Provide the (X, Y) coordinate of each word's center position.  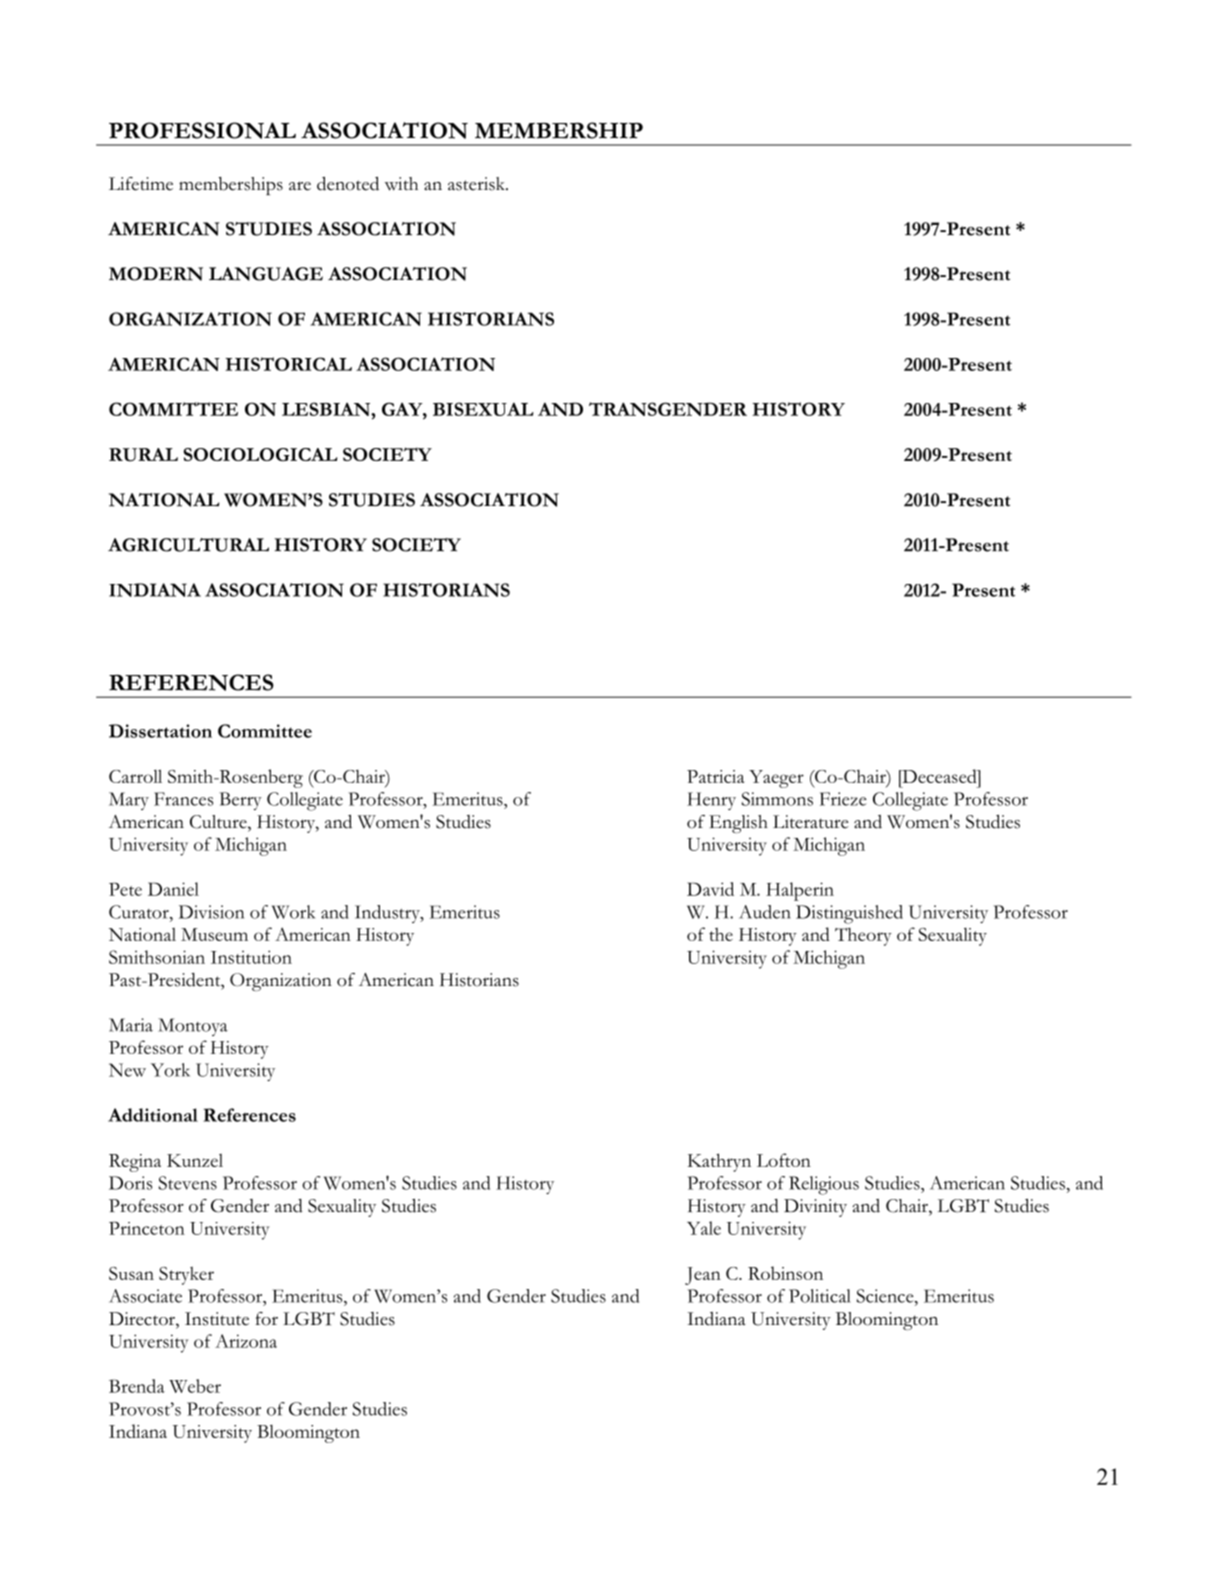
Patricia (716, 776)
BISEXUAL (483, 409)
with (401, 184)
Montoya (193, 1027)
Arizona (246, 1341)
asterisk (478, 184)
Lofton (784, 1160)
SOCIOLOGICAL (260, 454)
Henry (711, 801)
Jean (703, 1276)
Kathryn (719, 1162)
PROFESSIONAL (202, 130)
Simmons (777, 799)
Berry (240, 801)
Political (820, 1296)
